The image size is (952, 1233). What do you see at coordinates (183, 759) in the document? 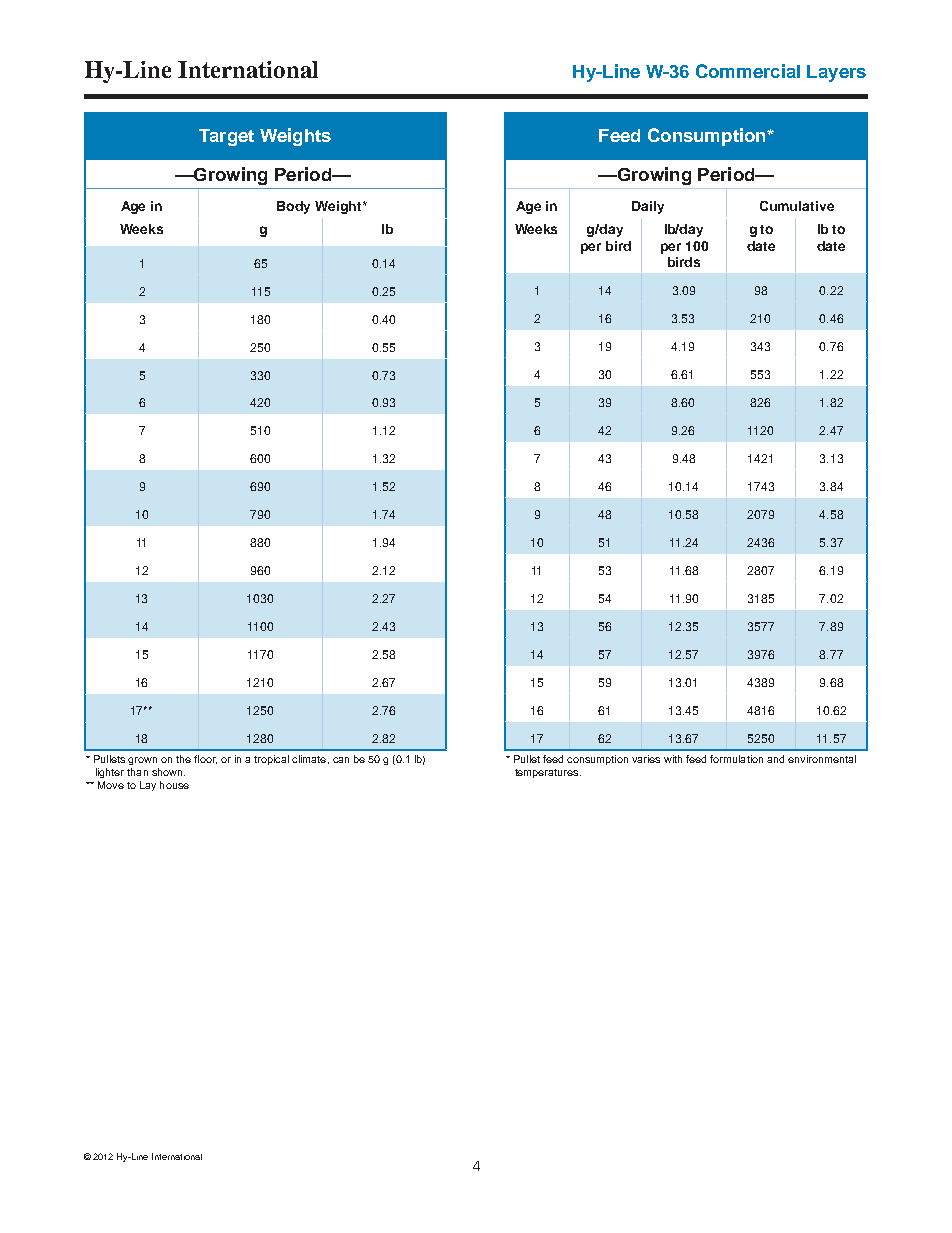
I see `the` at bounding box center [183, 759].
